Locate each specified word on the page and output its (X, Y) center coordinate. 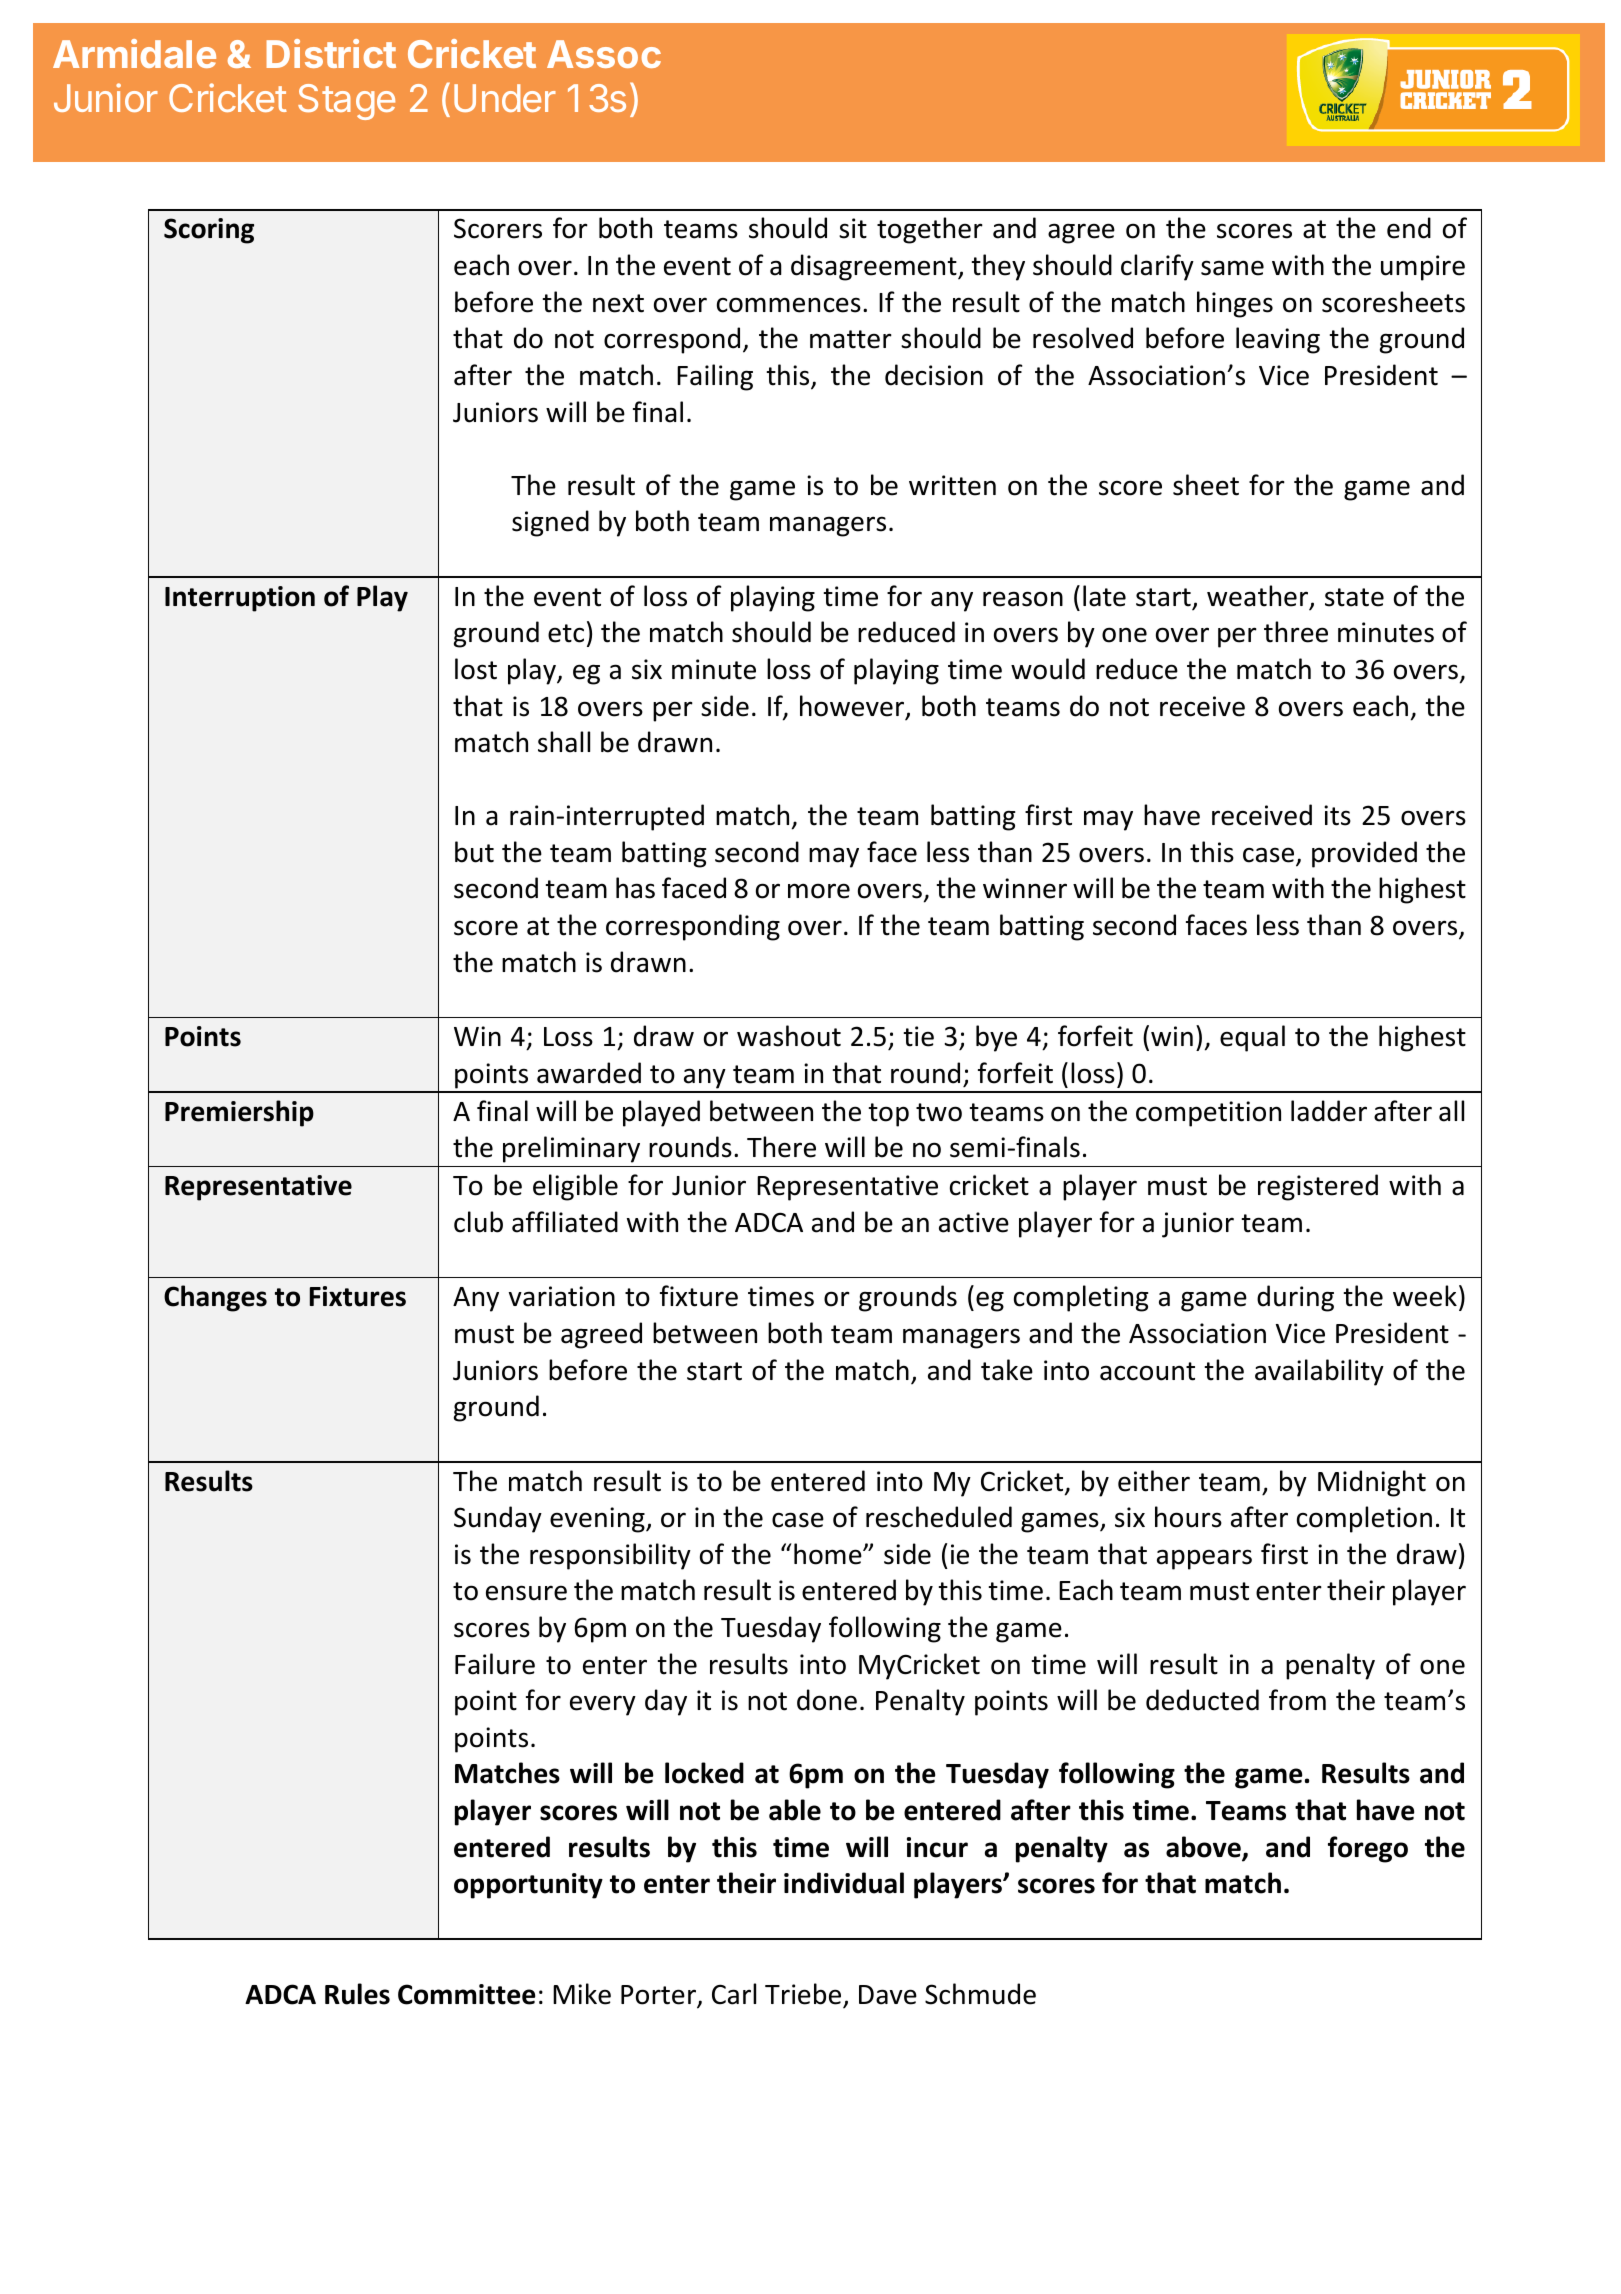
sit (853, 228)
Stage (346, 102)
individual (844, 1883)
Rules (357, 1994)
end (1409, 228)
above (1204, 1848)
